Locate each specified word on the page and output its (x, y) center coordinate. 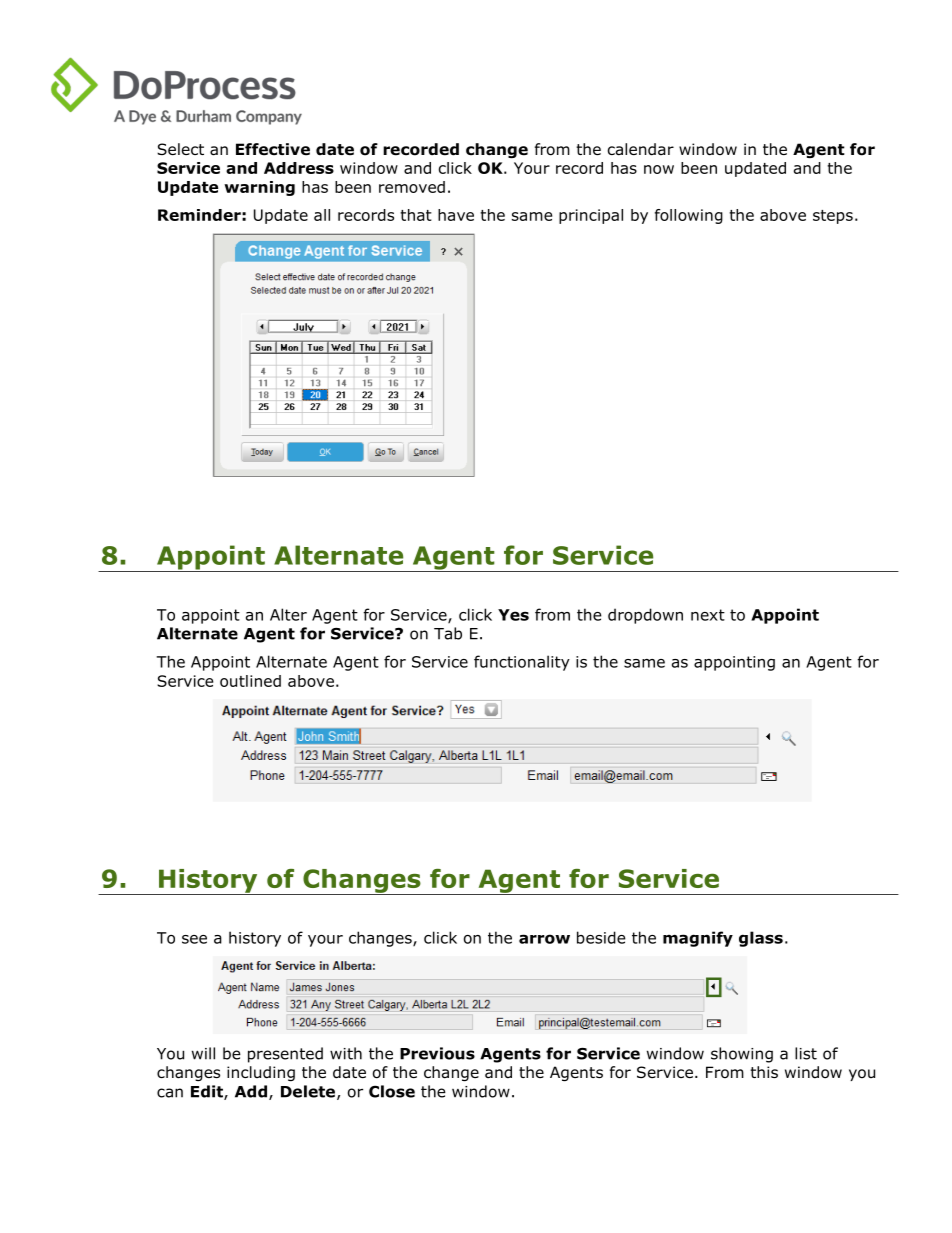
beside (601, 937)
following (689, 216)
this (764, 1072)
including (261, 1073)
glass (761, 939)
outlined (250, 681)
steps (833, 217)
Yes (513, 615)
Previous (437, 1053)
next (708, 615)
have (456, 215)
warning (259, 188)
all (322, 215)
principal (591, 216)
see (194, 939)
